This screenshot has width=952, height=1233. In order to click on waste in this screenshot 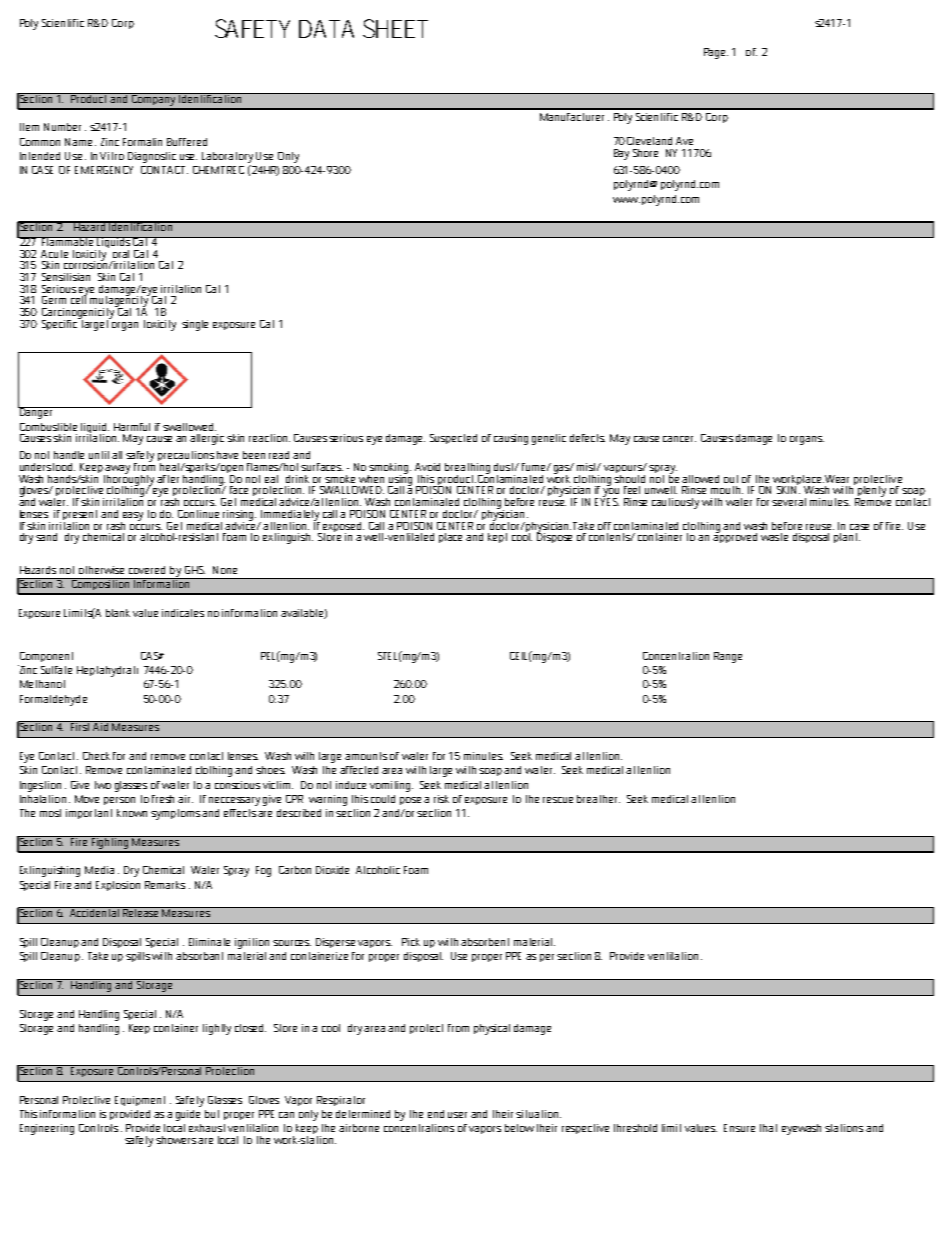, I will do `click(774, 537)`.
